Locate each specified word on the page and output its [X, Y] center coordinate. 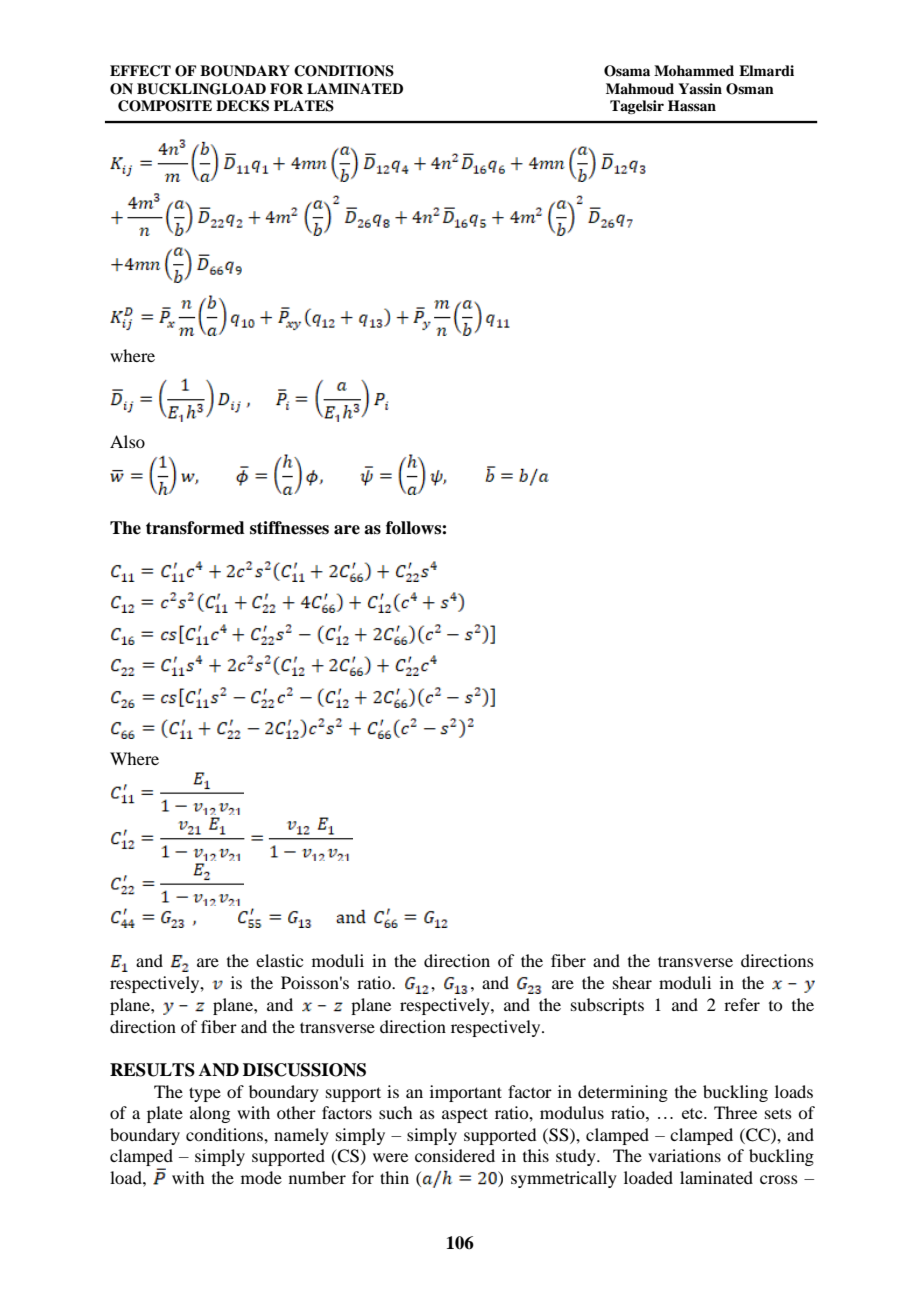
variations [684, 1155]
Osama [627, 71]
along [210, 1114]
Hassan [692, 105]
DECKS [242, 106]
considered [455, 1155]
